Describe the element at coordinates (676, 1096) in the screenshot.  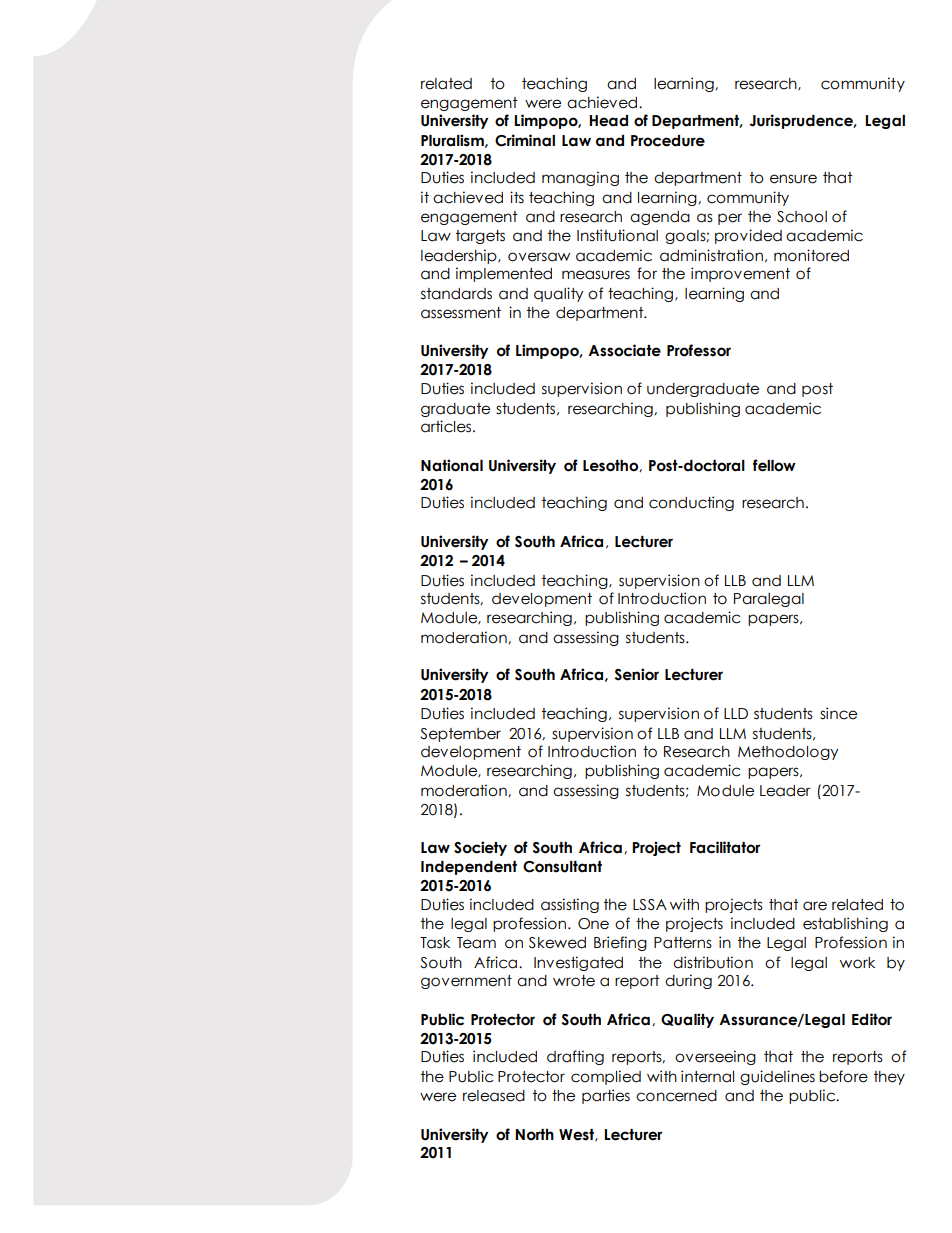
I see `concerned` at that location.
